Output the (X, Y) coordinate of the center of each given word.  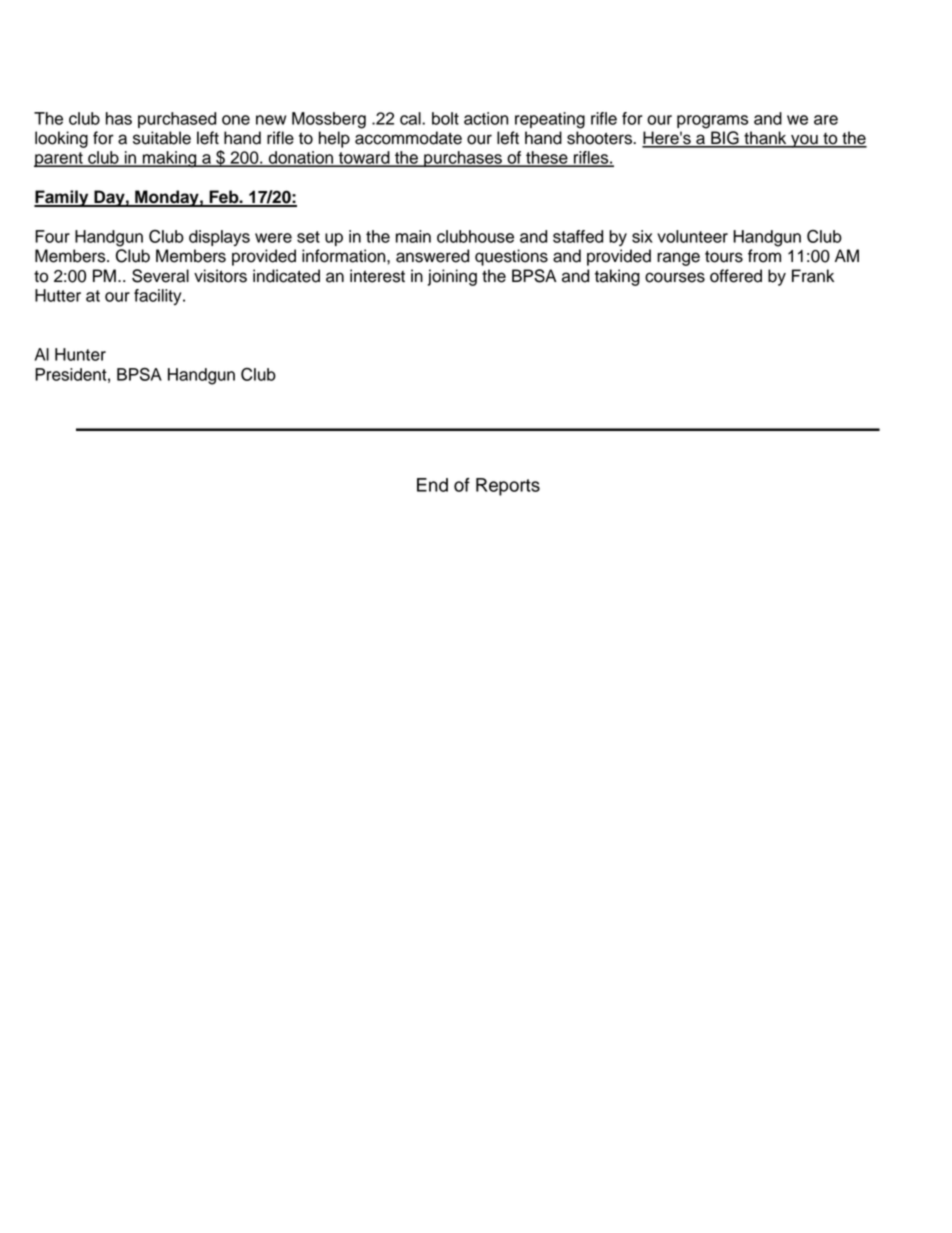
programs (712, 122)
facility (159, 297)
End (432, 485)
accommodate (408, 138)
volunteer (692, 236)
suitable (162, 138)
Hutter (58, 295)
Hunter (80, 354)
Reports (508, 487)
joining (452, 277)
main (413, 236)
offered (736, 276)
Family (62, 198)
